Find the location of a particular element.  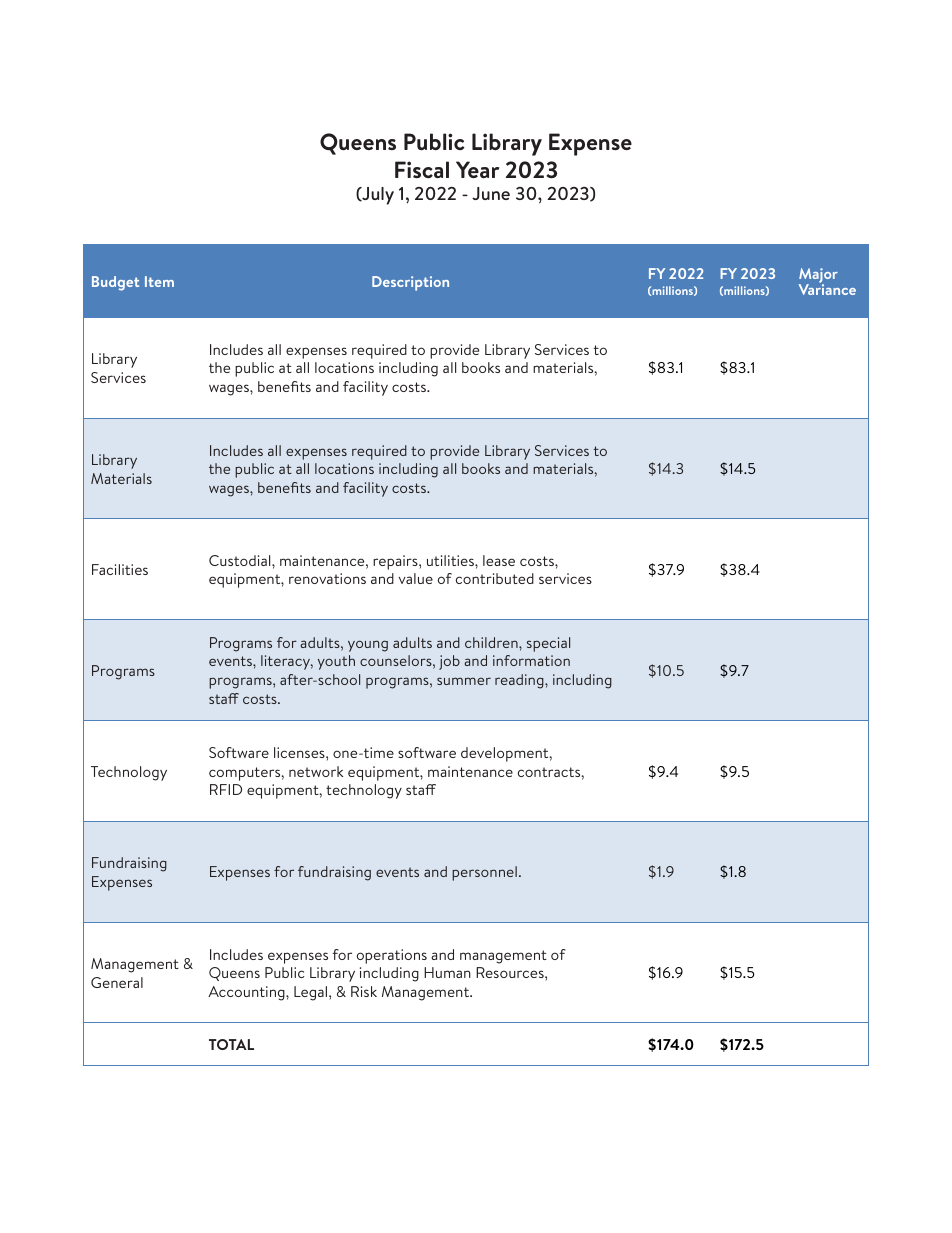

contributed is located at coordinates (495, 578).
